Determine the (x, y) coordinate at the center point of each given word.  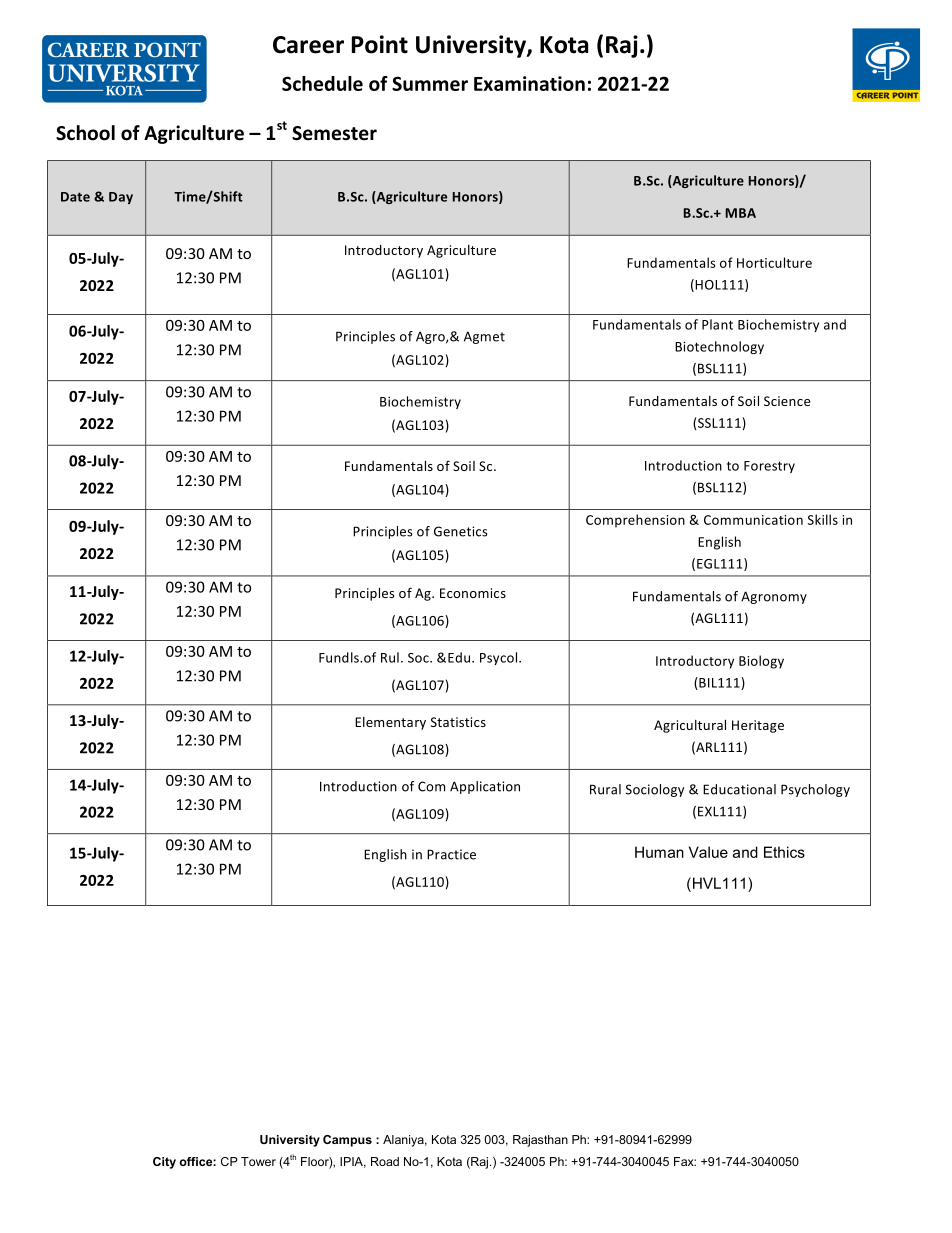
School (85, 133)
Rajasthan (540, 1141)
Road (385, 1161)
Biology (761, 662)
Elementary (390, 723)
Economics (473, 593)
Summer (430, 83)
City (164, 1163)
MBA (741, 213)
